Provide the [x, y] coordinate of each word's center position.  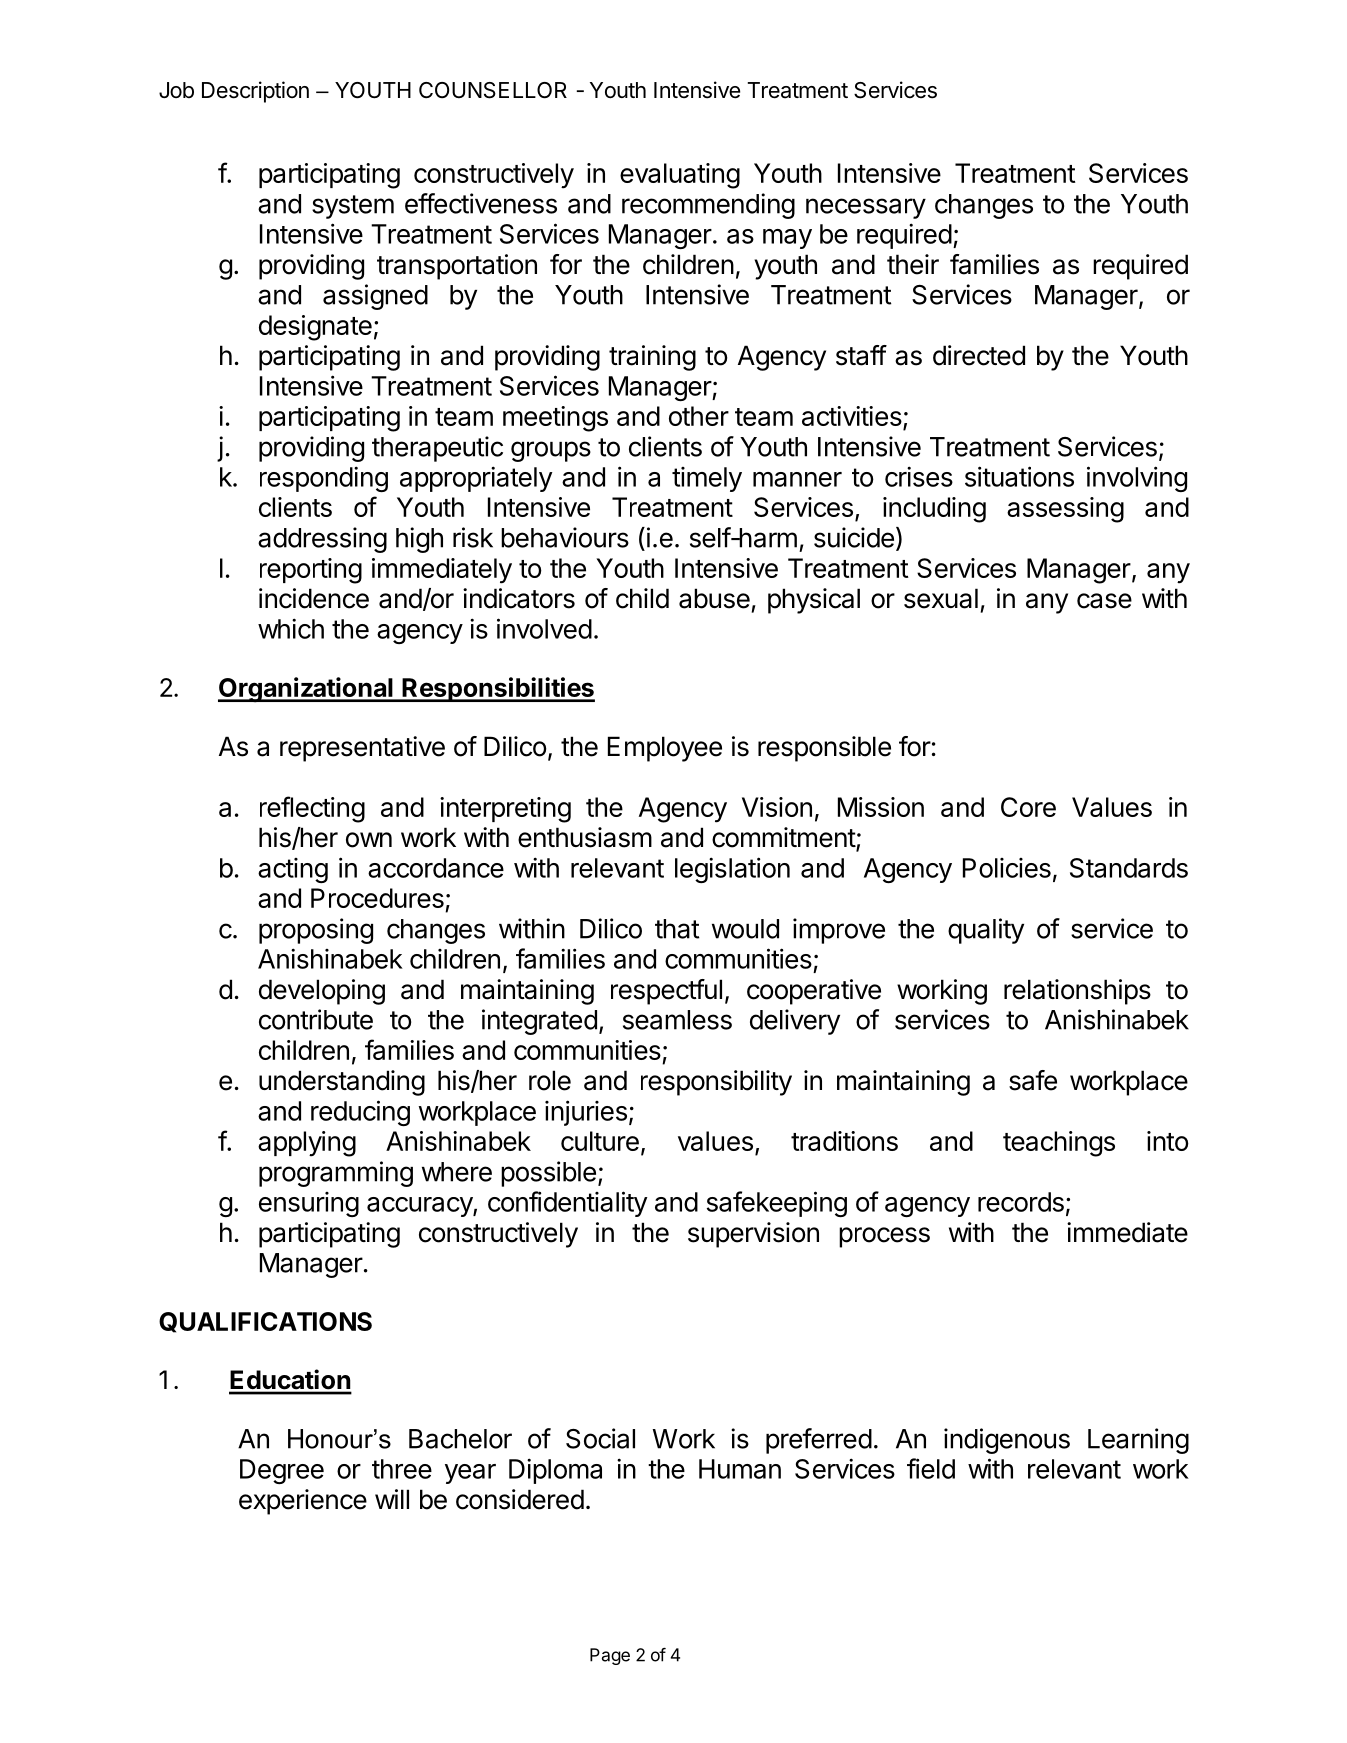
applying [307, 1144]
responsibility [716, 1083]
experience [303, 1502]
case [1104, 601]
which [291, 628]
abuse [714, 598]
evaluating [680, 176]
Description [255, 92]
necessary [866, 208]
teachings [1059, 1144]
